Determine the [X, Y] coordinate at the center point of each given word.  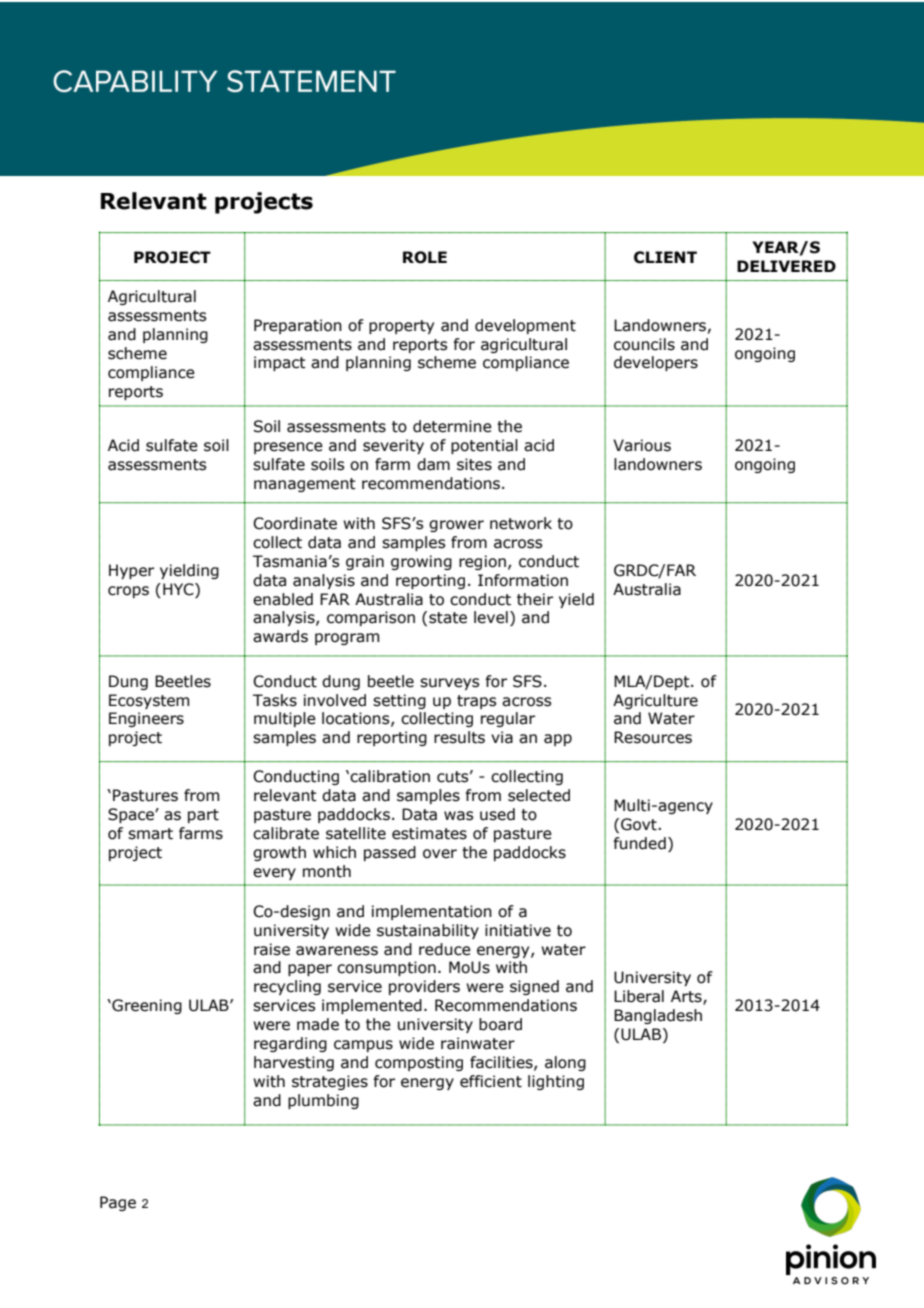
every [274, 874]
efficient [491, 1081]
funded [639, 843]
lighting [556, 1082]
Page [118, 1203]
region [482, 562]
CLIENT [665, 257]
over [440, 854]
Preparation [298, 326]
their [535, 599]
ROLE [425, 257]
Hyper [131, 571]
